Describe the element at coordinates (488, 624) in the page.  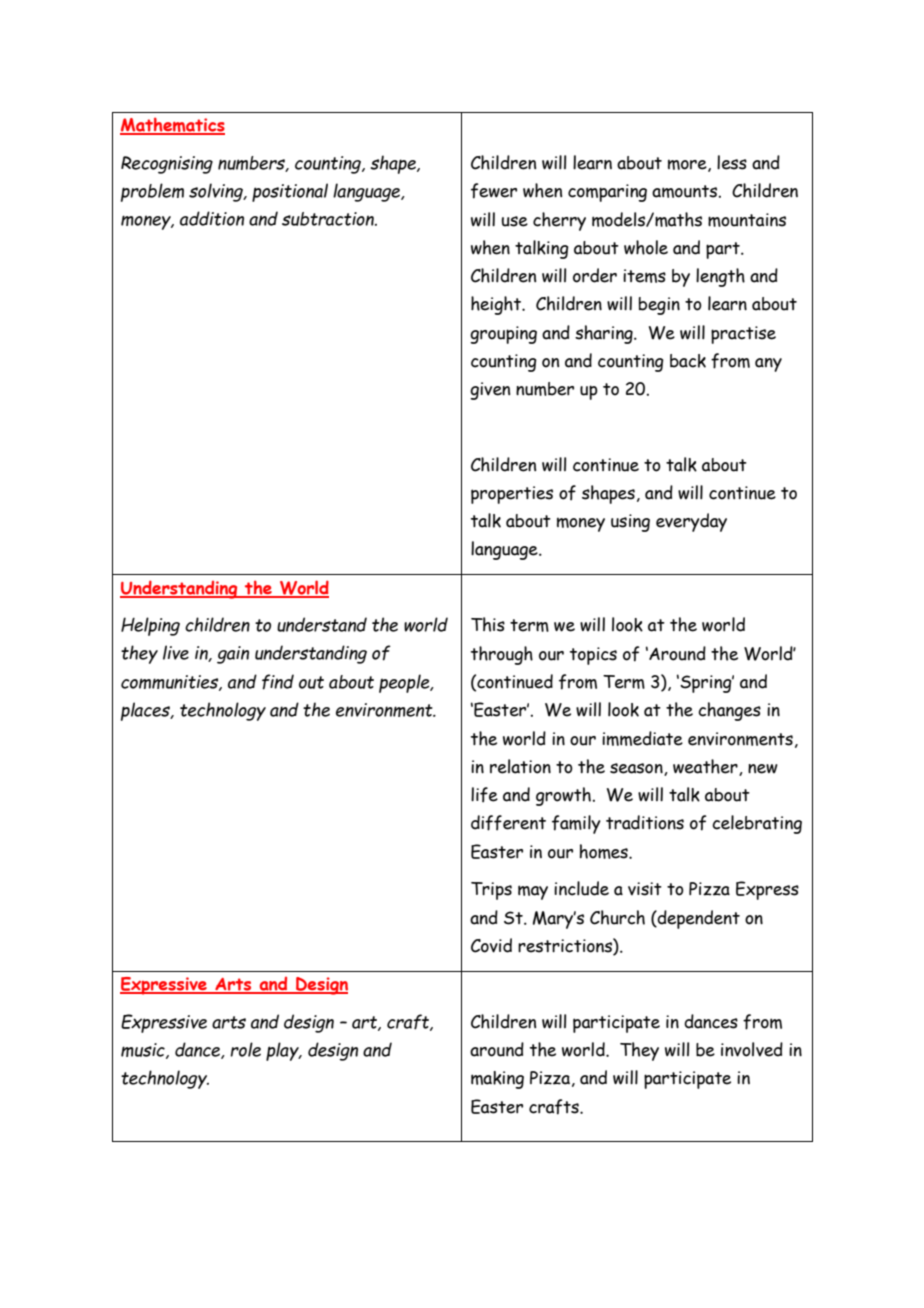
I see `This` at that location.
